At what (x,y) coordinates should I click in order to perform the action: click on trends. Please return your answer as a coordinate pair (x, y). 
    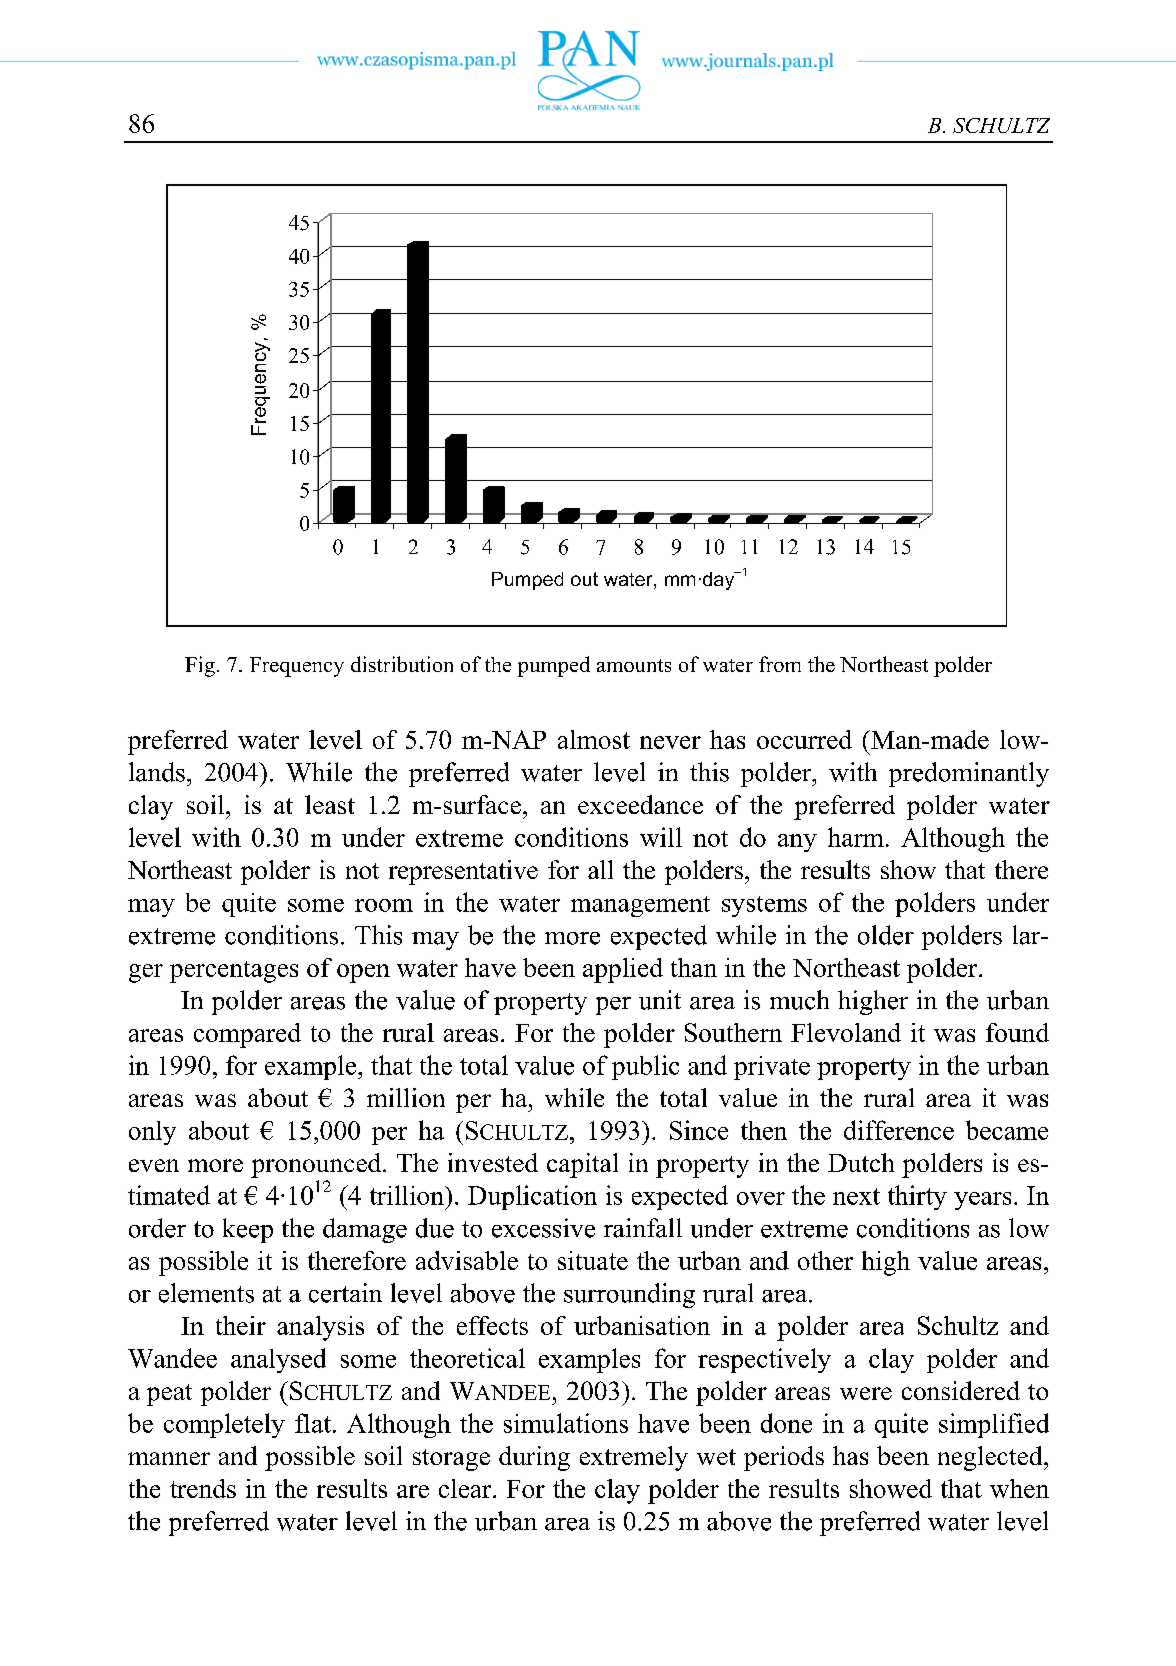
    Looking at the image, I should click on (203, 1488).
